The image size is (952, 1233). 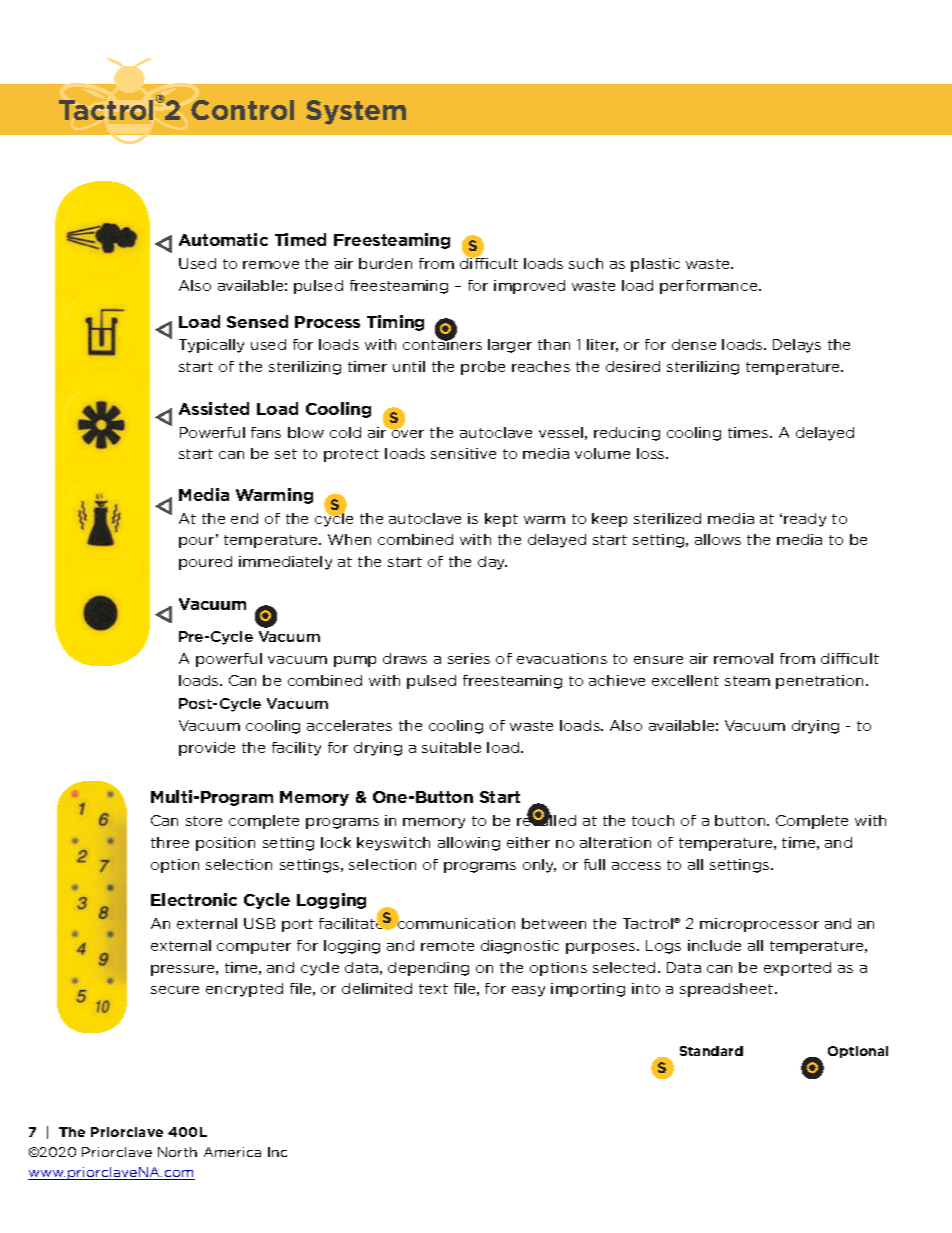 What do you see at coordinates (355, 661) in the page?
I see `pump` at bounding box center [355, 661].
